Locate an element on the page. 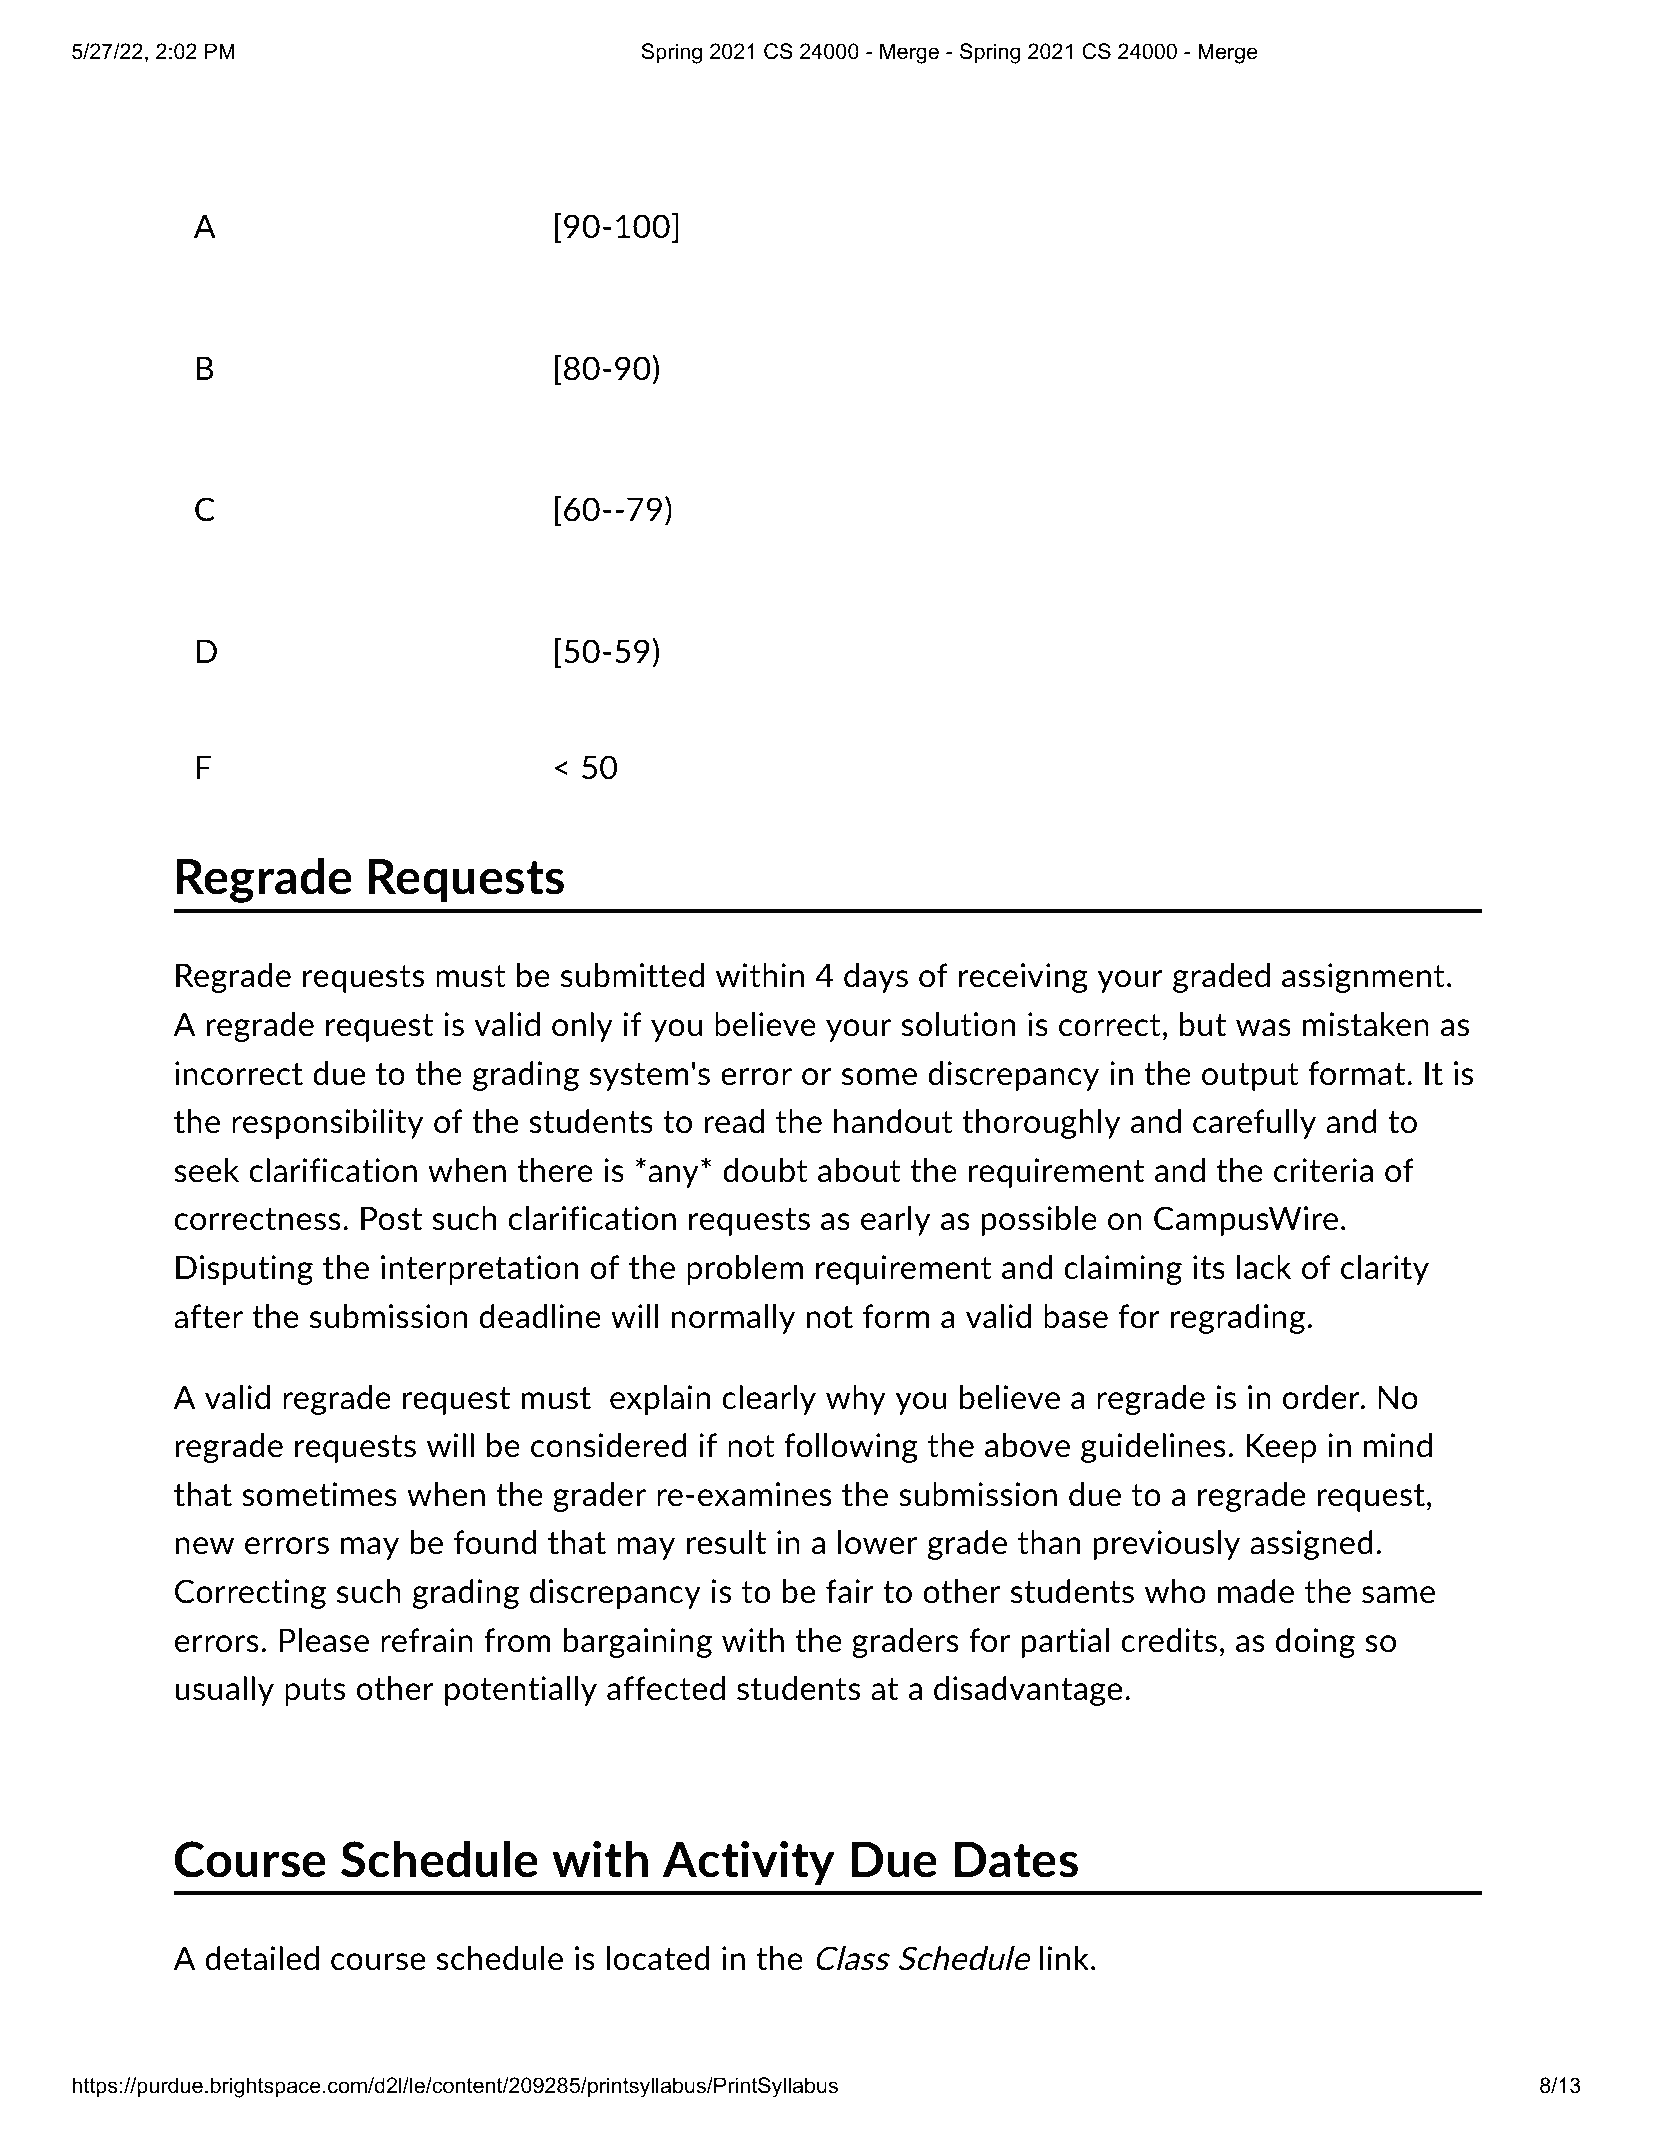 The image size is (1653, 2139). was is located at coordinates (1263, 1028).
